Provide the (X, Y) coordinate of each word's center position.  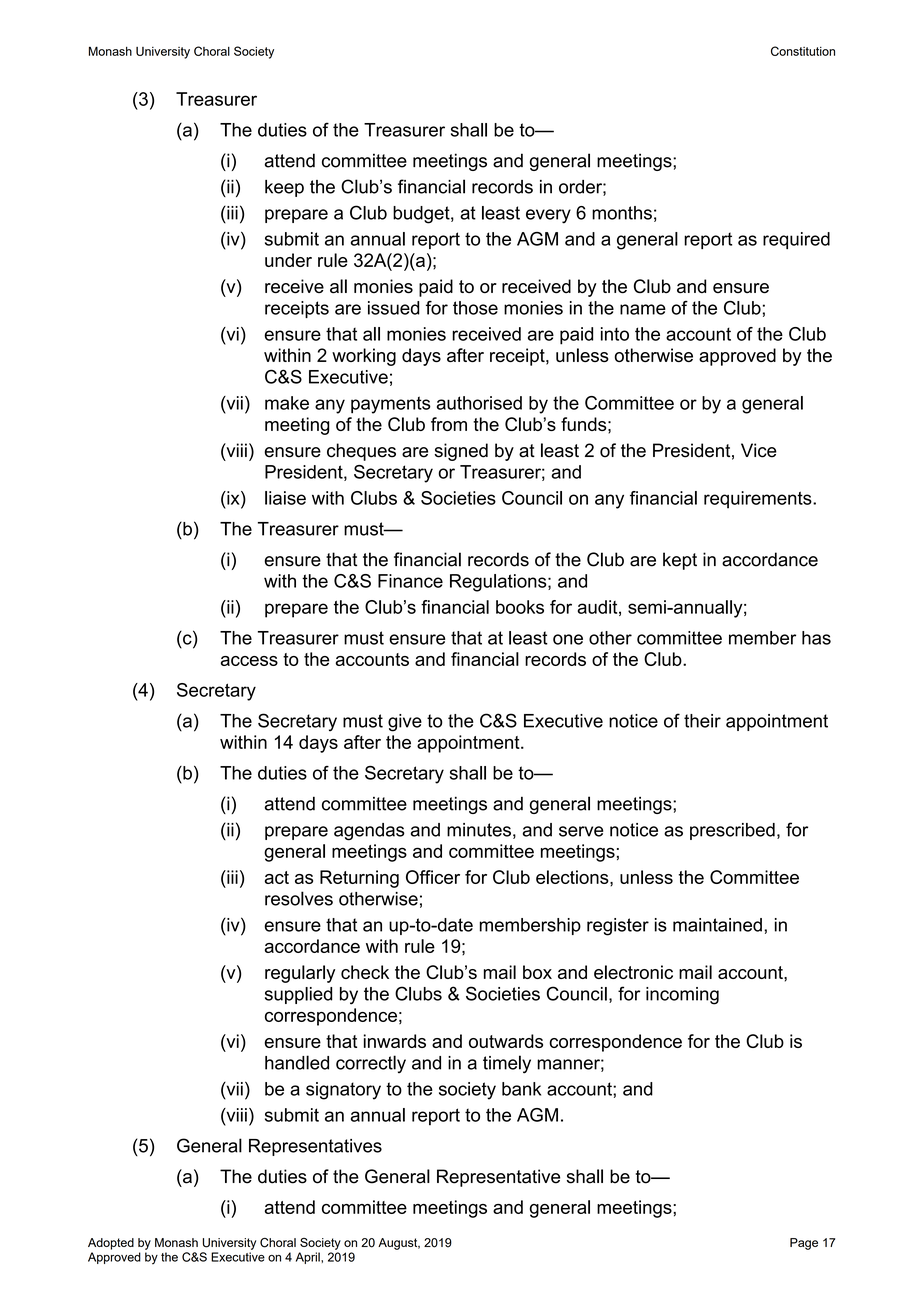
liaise (285, 498)
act (277, 877)
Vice (759, 450)
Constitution (803, 51)
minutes (479, 830)
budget (422, 215)
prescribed (732, 831)
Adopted (111, 1244)
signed (461, 452)
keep (284, 188)
